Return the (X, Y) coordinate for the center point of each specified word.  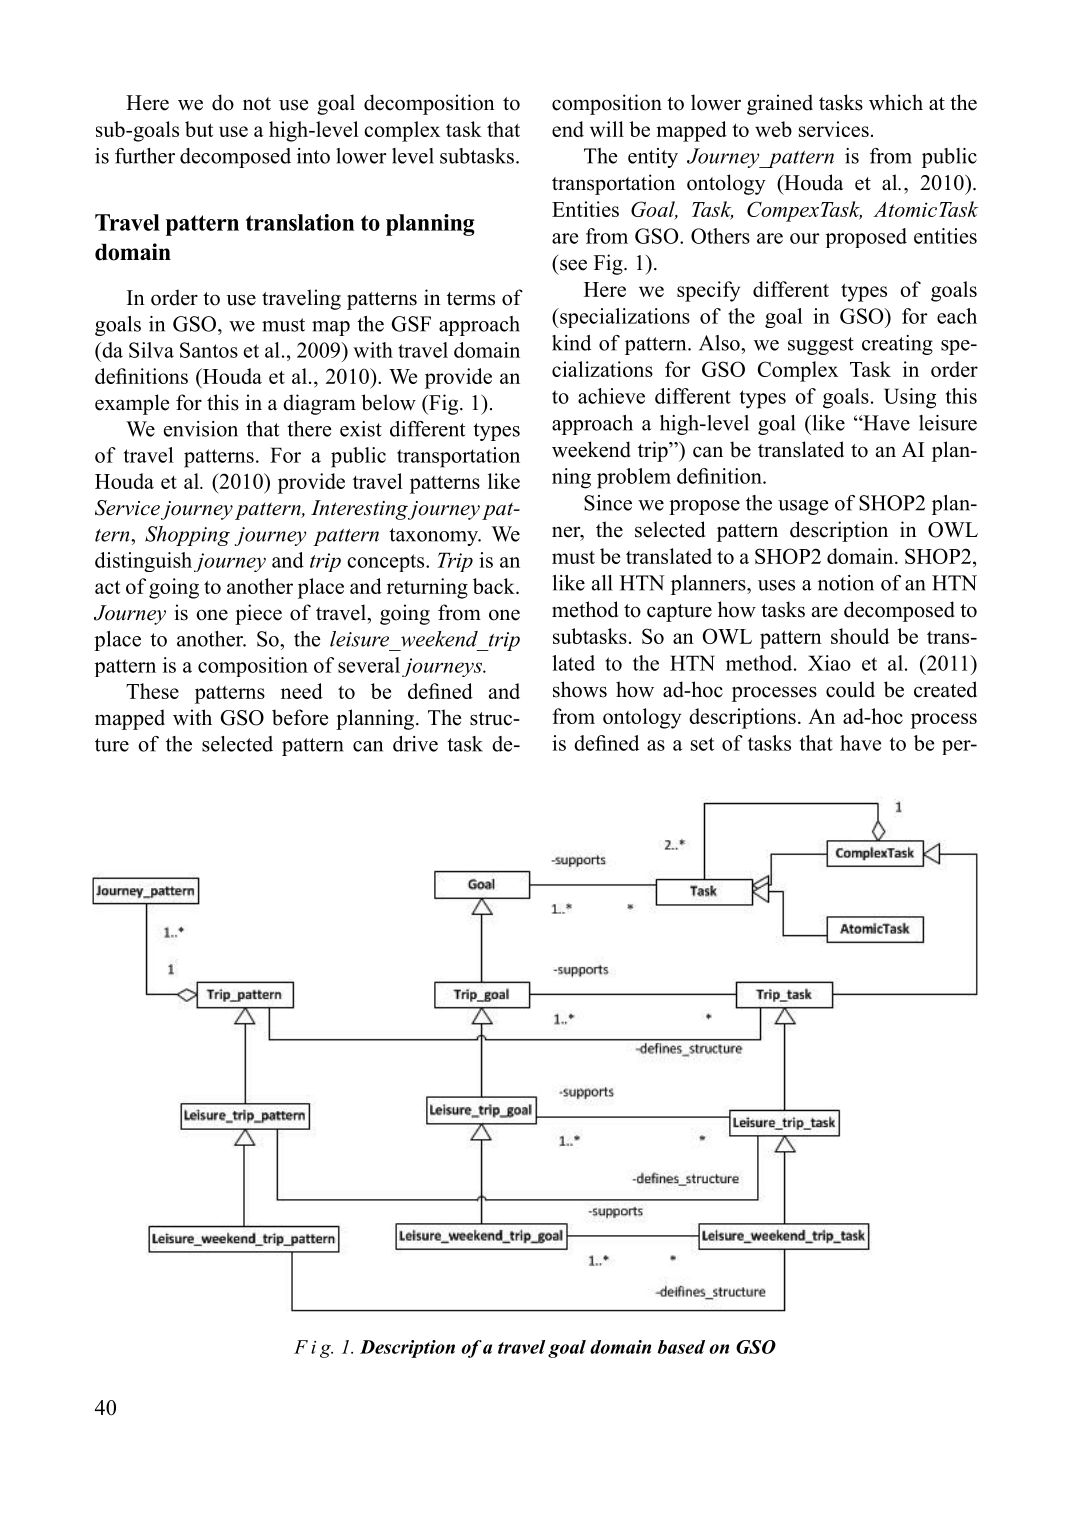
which (896, 102)
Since (608, 503)
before (300, 717)
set (702, 744)
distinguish (143, 562)
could (850, 689)
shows (580, 689)
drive (415, 744)
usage (803, 507)
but (199, 129)
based (681, 1347)
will (607, 129)
